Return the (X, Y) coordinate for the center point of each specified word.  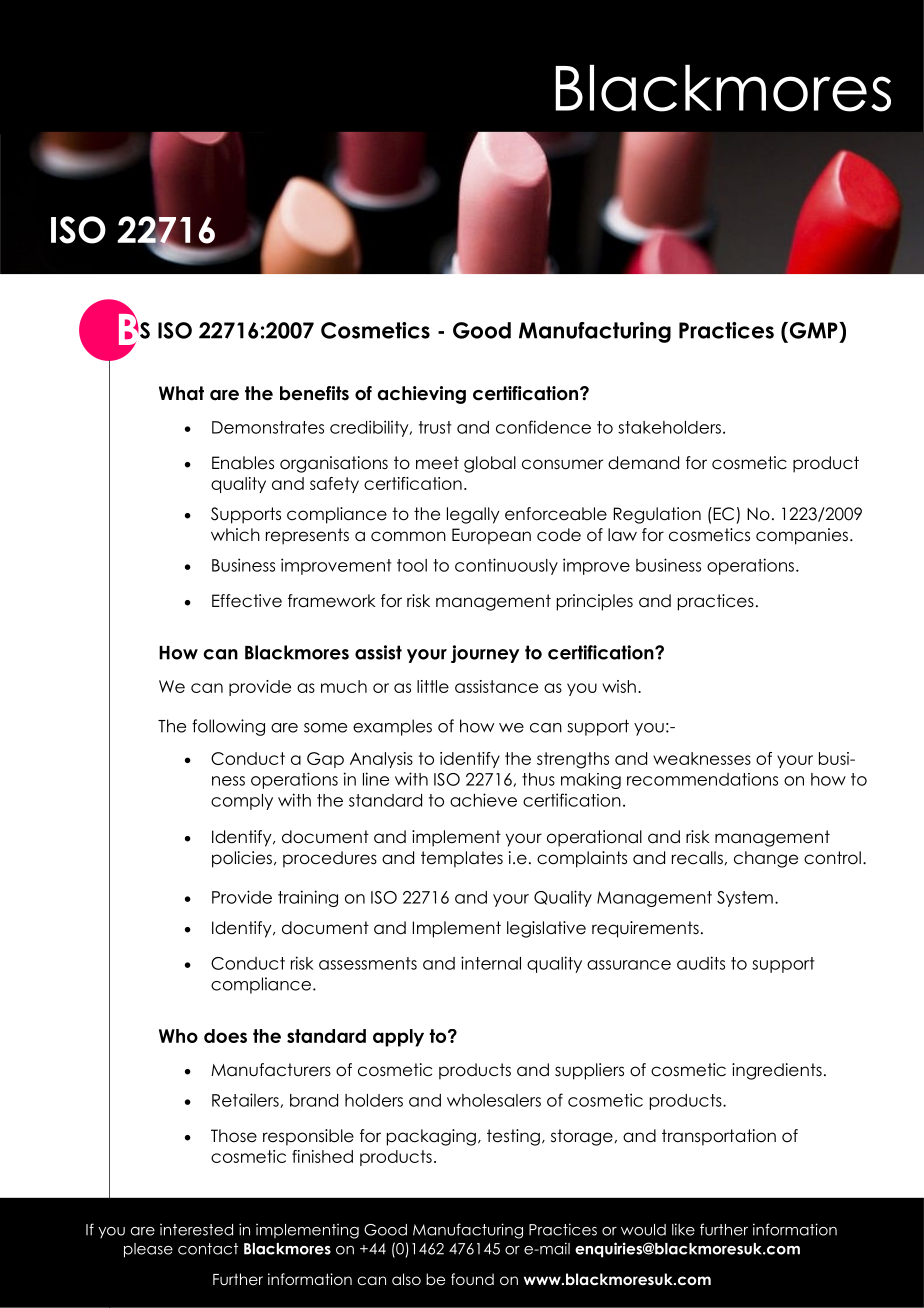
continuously (506, 566)
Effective (247, 601)
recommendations (702, 779)
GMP (813, 330)
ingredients (777, 1071)
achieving (422, 395)
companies (802, 536)
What (181, 393)
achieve (483, 800)
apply (398, 1038)
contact (208, 1249)
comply (242, 802)
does (225, 1036)
